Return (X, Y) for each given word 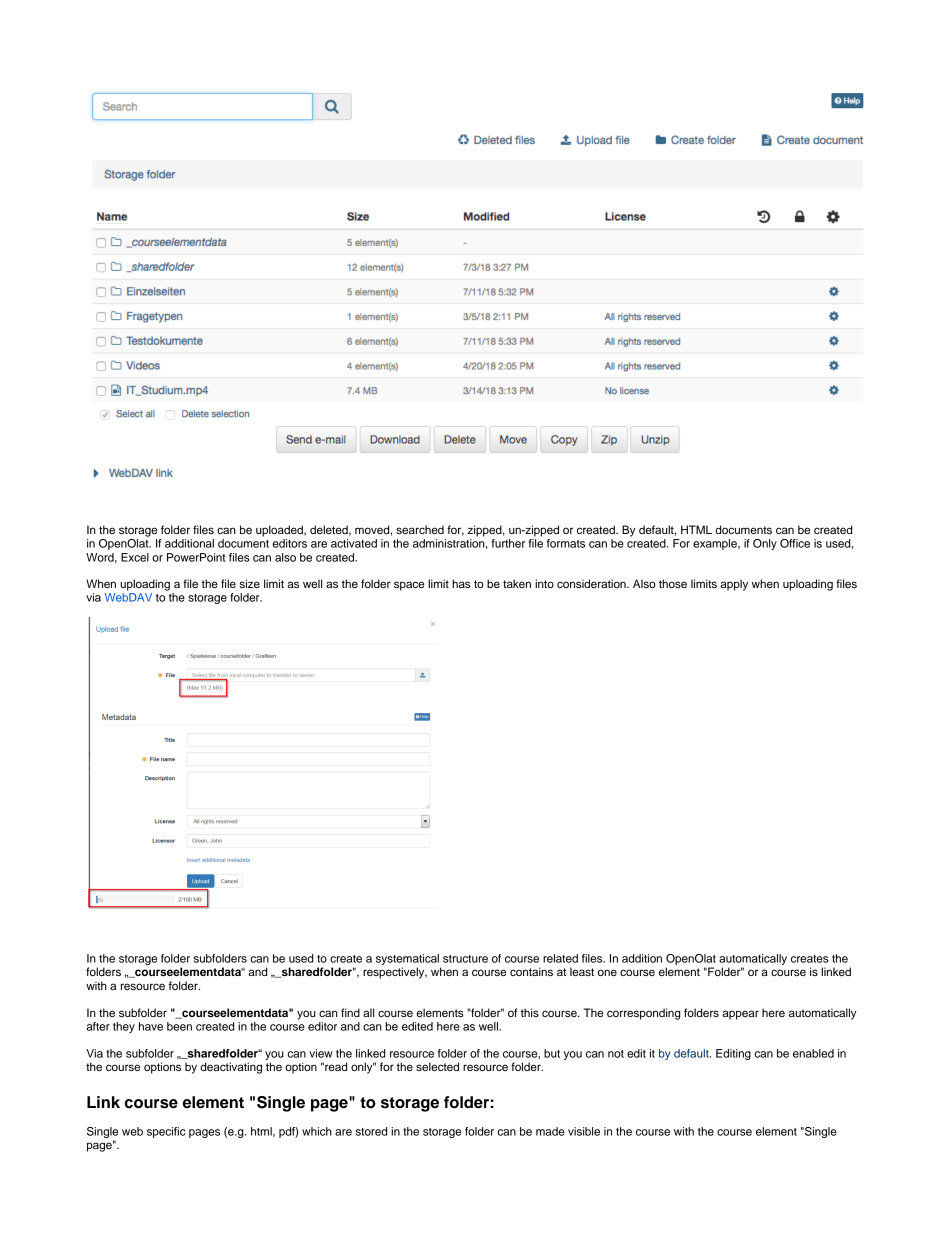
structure (465, 959)
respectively (395, 973)
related (560, 958)
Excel (135, 557)
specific (166, 1132)
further (508, 543)
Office (795, 543)
